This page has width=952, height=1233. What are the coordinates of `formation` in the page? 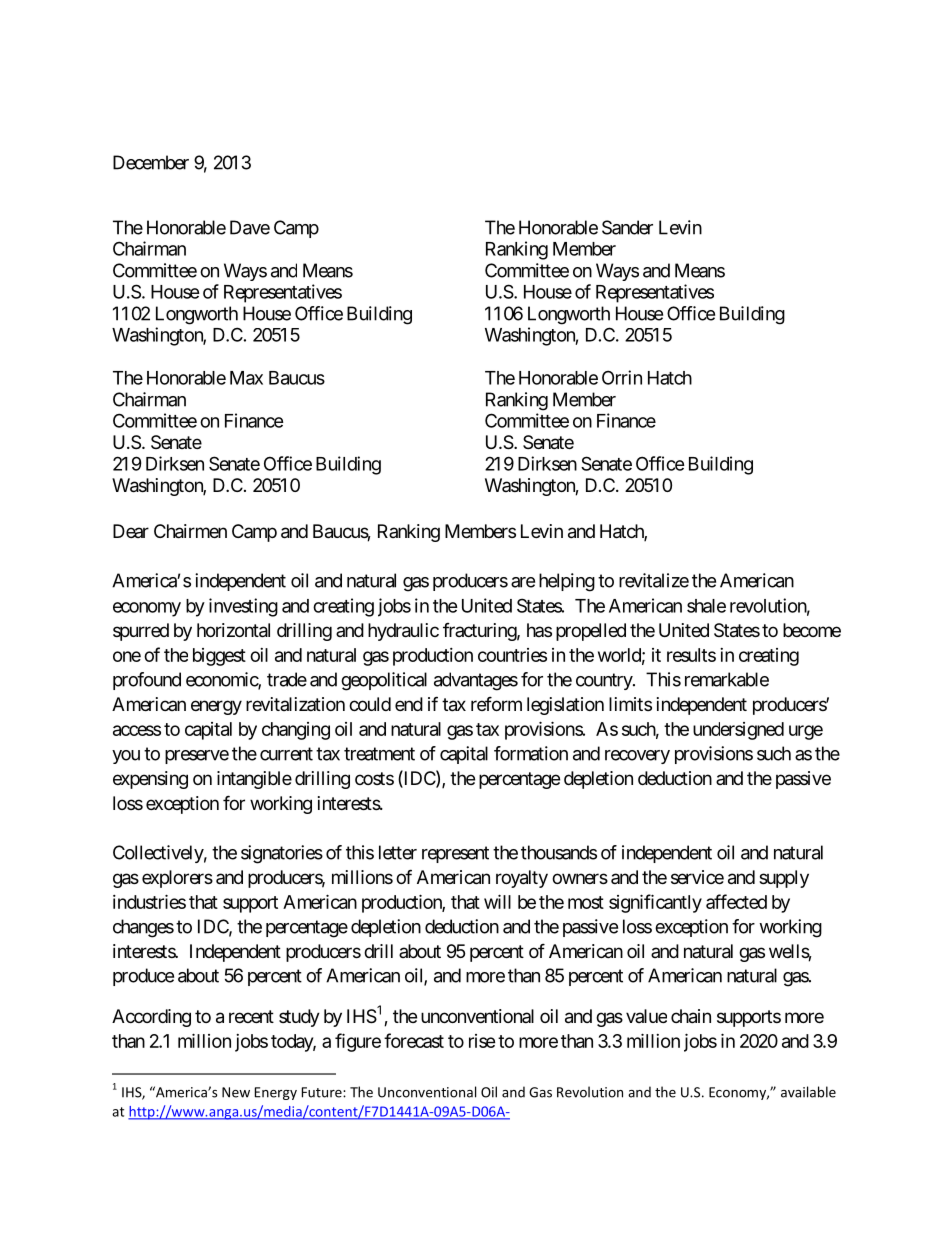 It's located at (531, 753).
